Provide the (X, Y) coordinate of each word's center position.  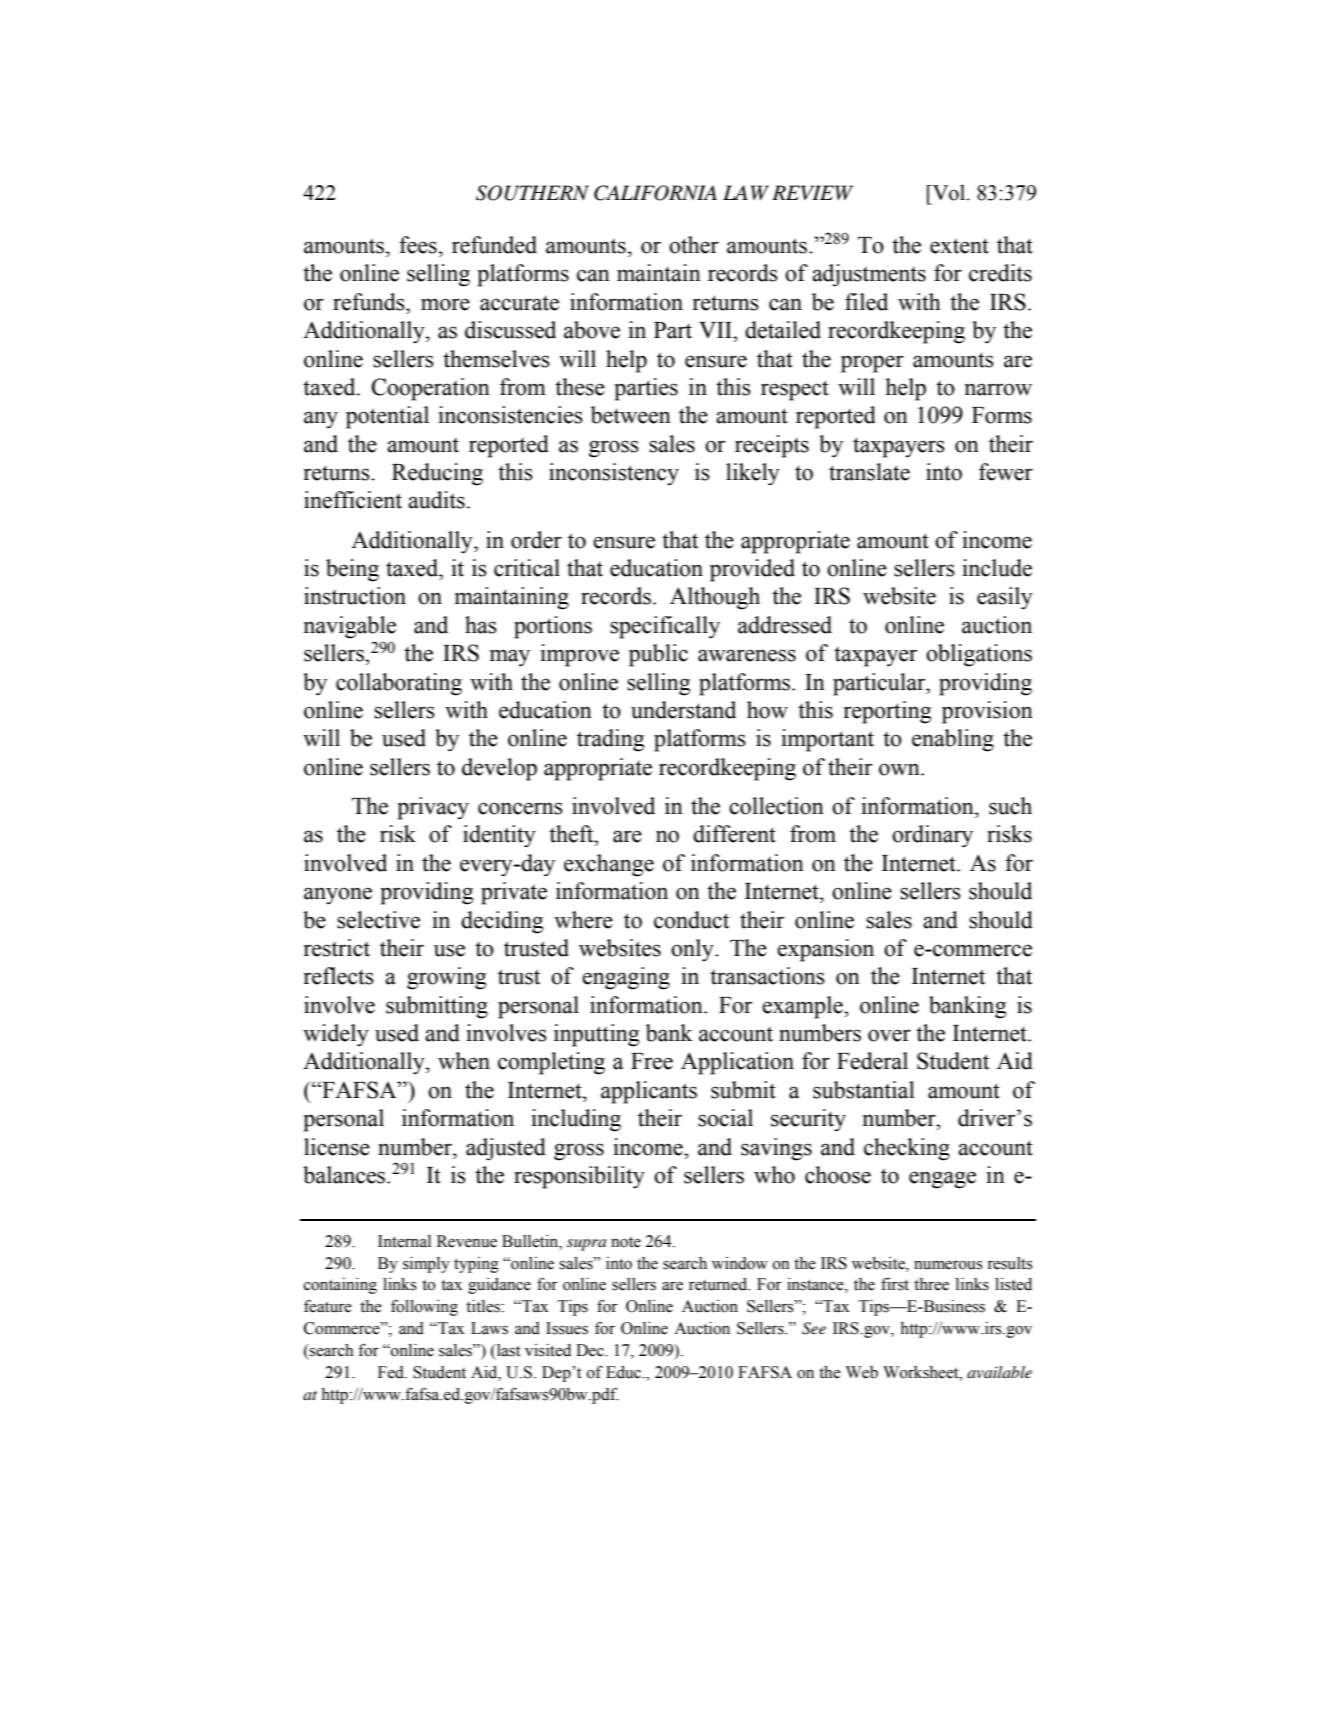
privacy (433, 808)
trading (610, 740)
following (424, 1307)
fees (418, 245)
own (900, 769)
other (694, 245)
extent (959, 246)
